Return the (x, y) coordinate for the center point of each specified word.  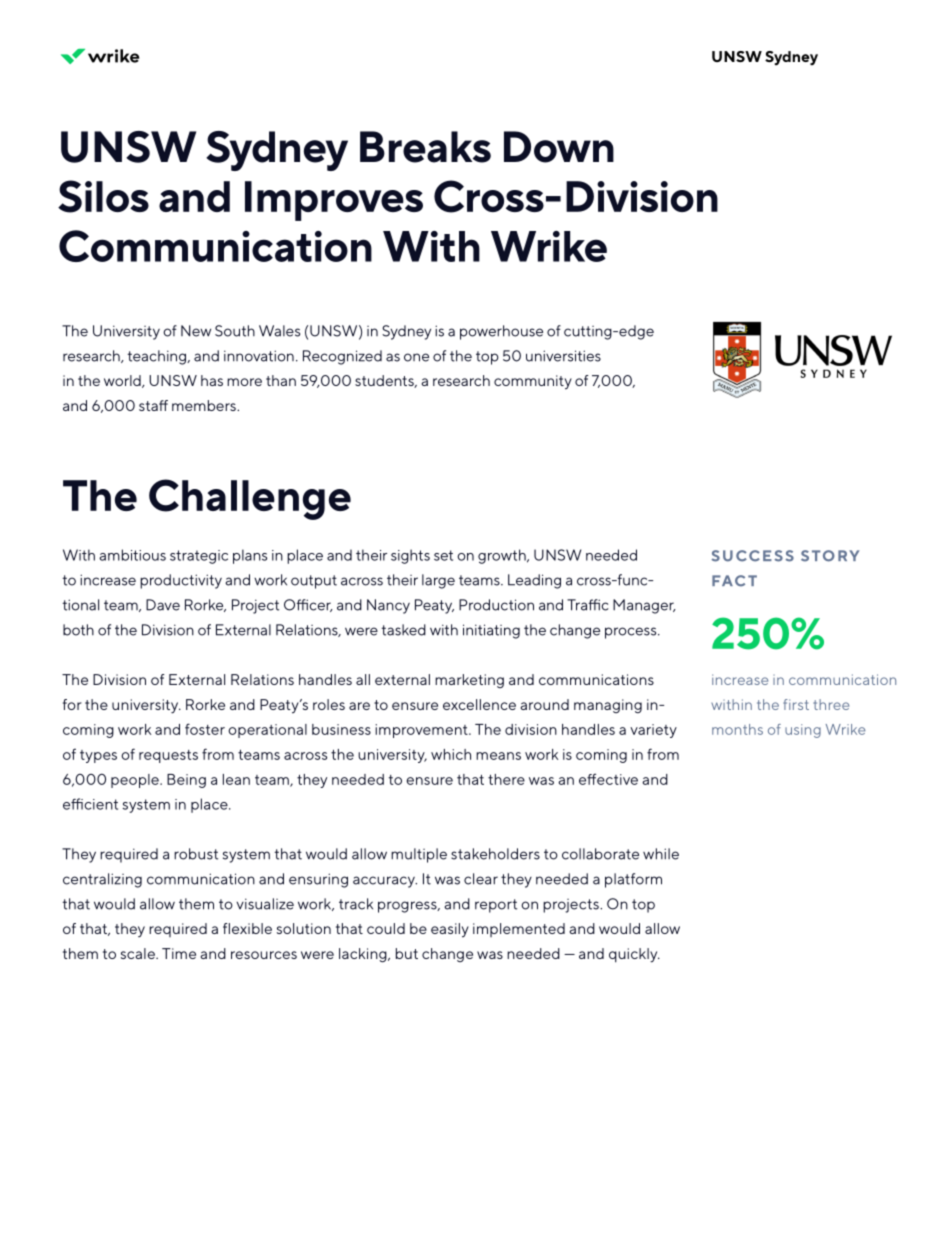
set (443, 555)
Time (179, 953)
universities (563, 356)
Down (559, 147)
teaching (157, 357)
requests (168, 756)
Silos (103, 196)
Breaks (425, 147)
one (416, 357)
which (451, 754)
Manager (644, 606)
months (737, 729)
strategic (199, 557)
